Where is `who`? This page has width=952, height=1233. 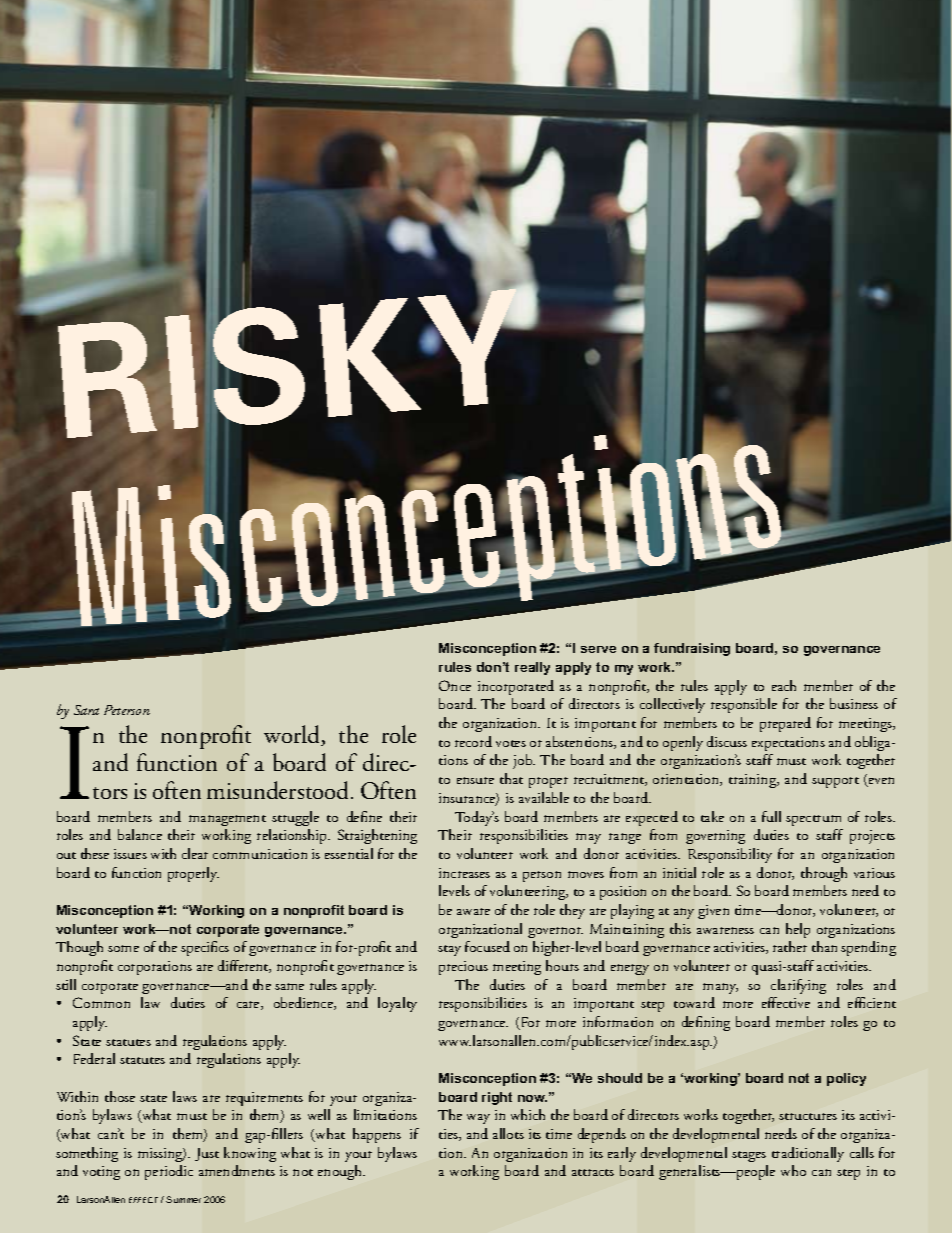
who is located at coordinates (793, 1170).
